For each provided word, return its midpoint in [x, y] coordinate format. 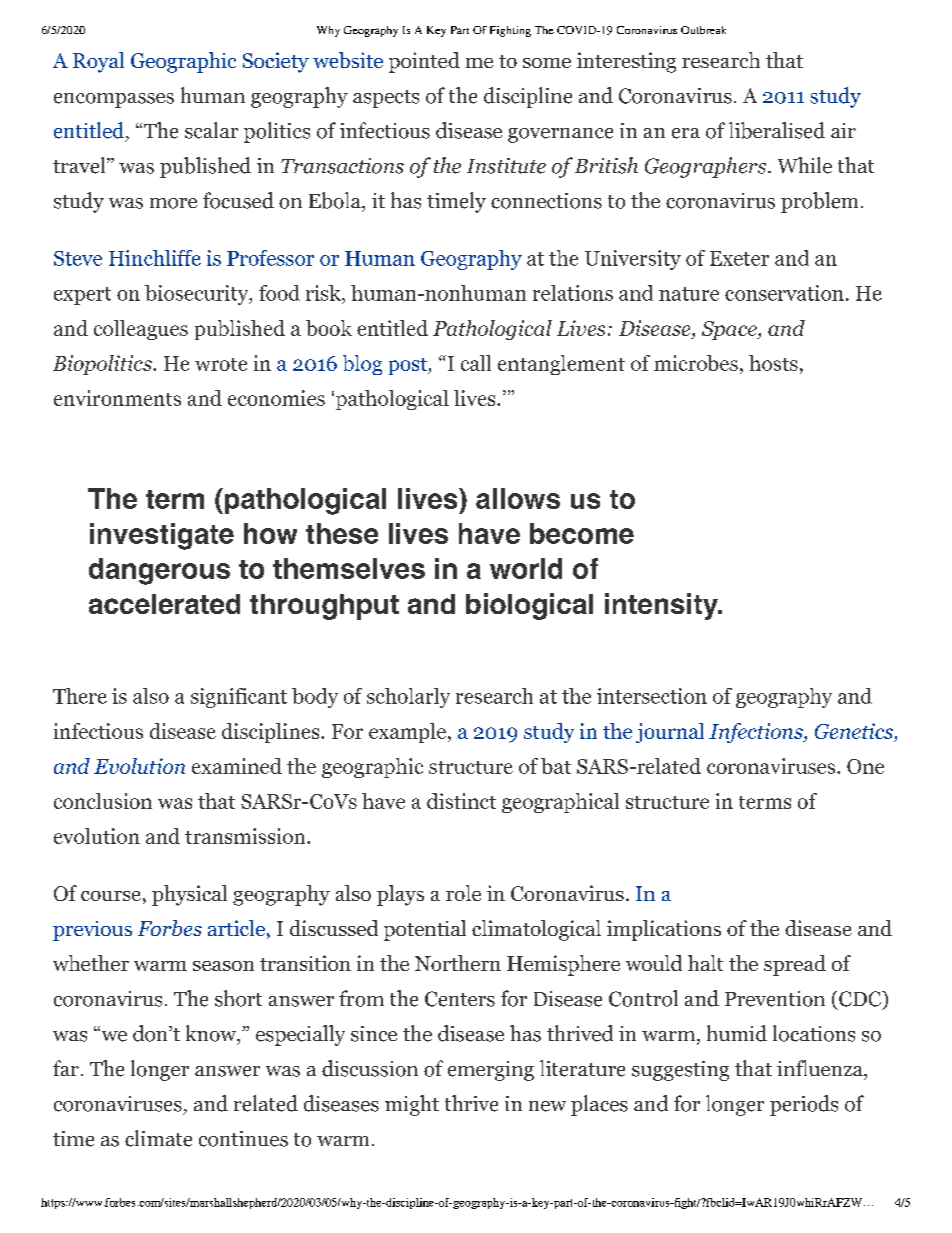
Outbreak [703, 30]
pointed [424, 62]
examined [237, 766]
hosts [773, 363]
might [412, 1105]
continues [243, 1139]
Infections [757, 733]
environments [117, 398]
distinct [461, 801]
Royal [98, 62]
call [476, 363]
